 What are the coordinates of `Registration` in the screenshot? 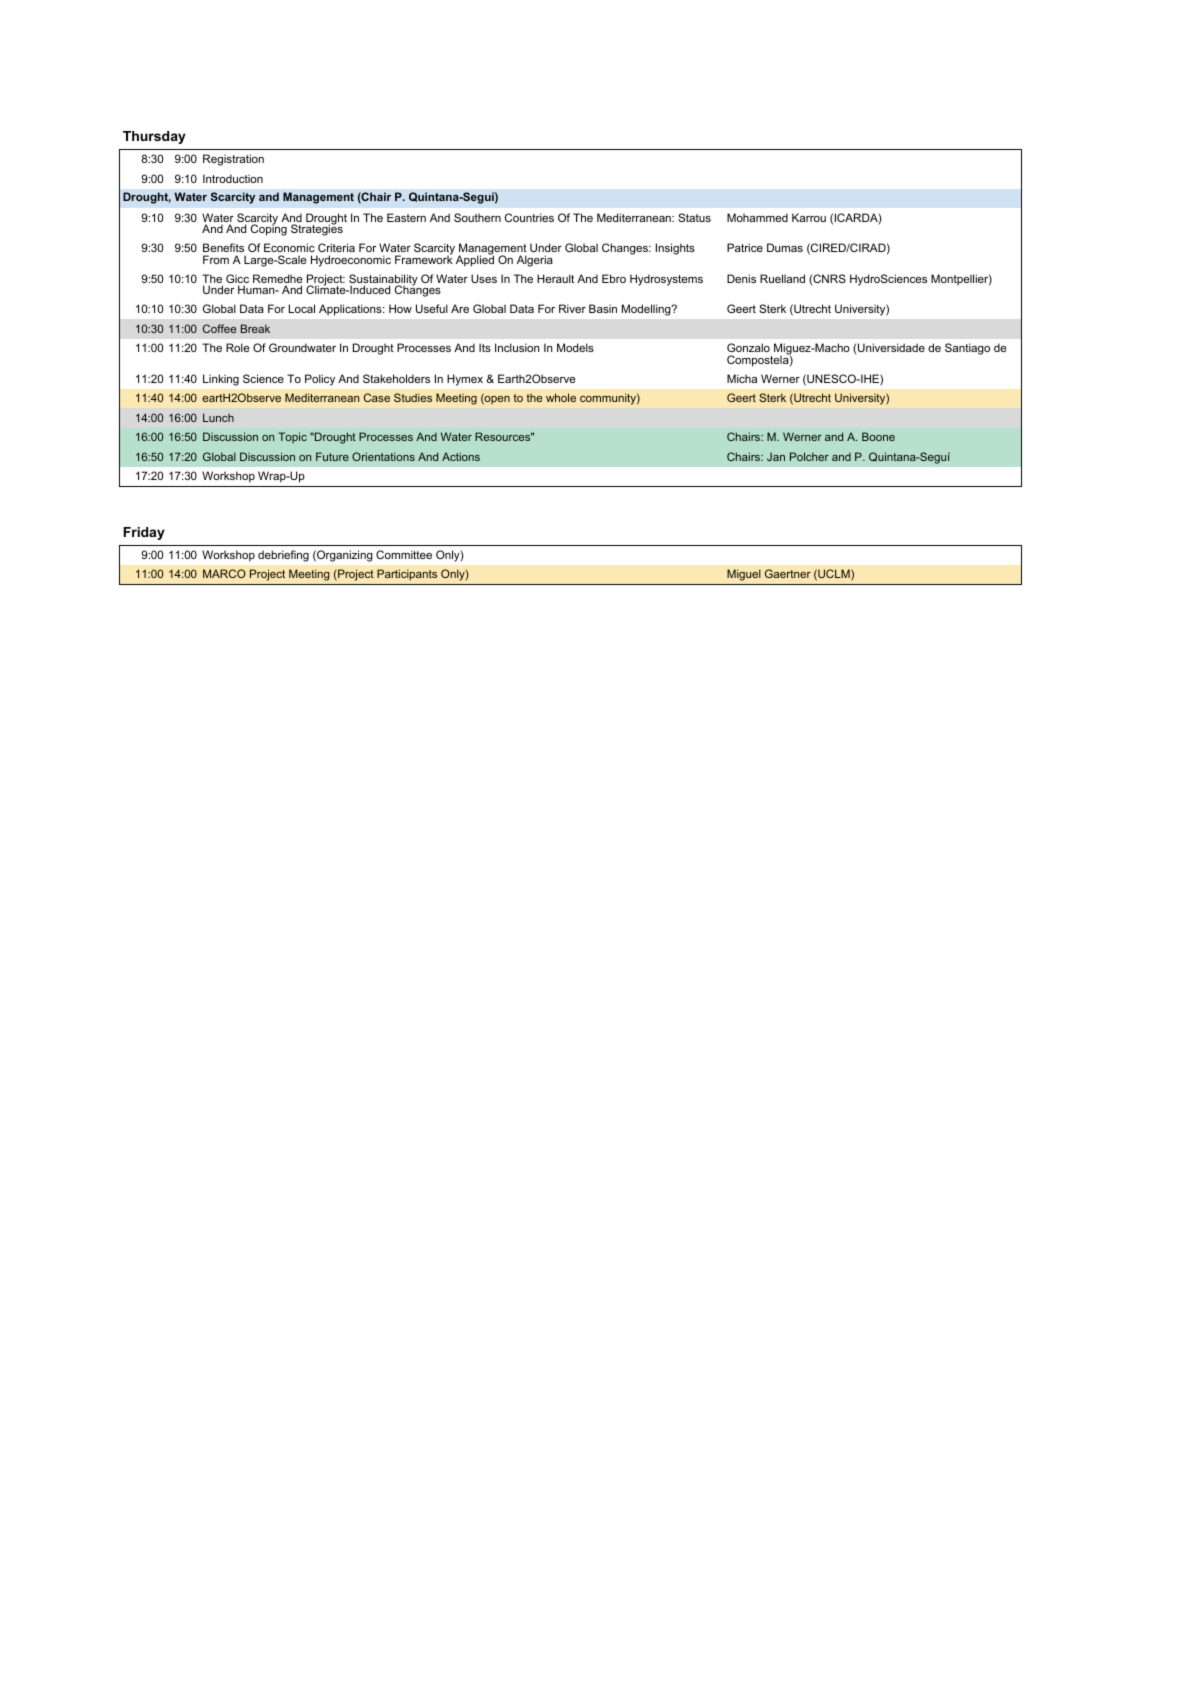 It's located at (233, 160).
